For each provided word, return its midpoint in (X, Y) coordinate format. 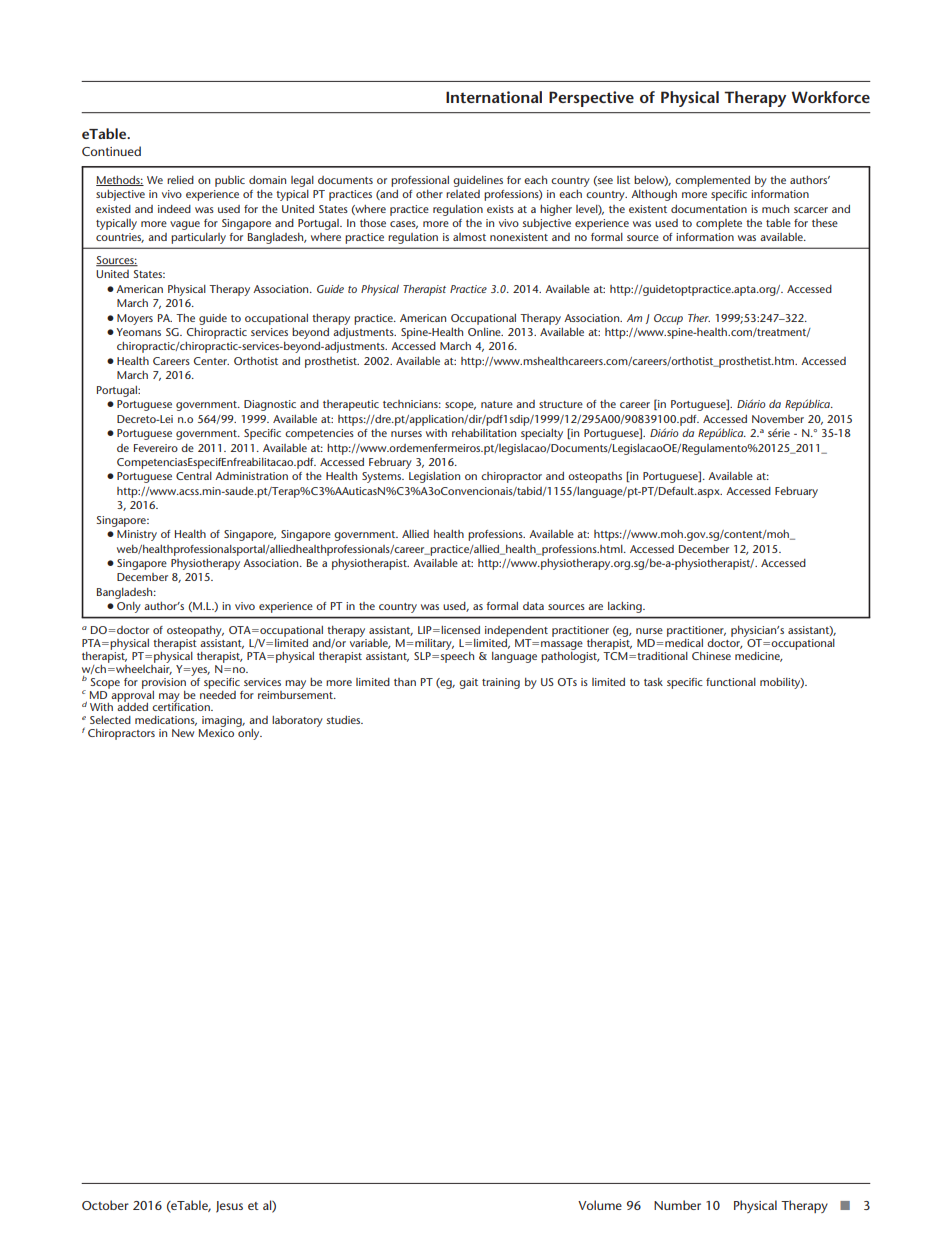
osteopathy (195, 633)
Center (211, 361)
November (778, 419)
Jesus (229, 1207)
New (183, 733)
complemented (712, 181)
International (494, 97)
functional (731, 682)
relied (180, 180)
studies (344, 720)
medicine (758, 657)
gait (468, 683)
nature (497, 404)
